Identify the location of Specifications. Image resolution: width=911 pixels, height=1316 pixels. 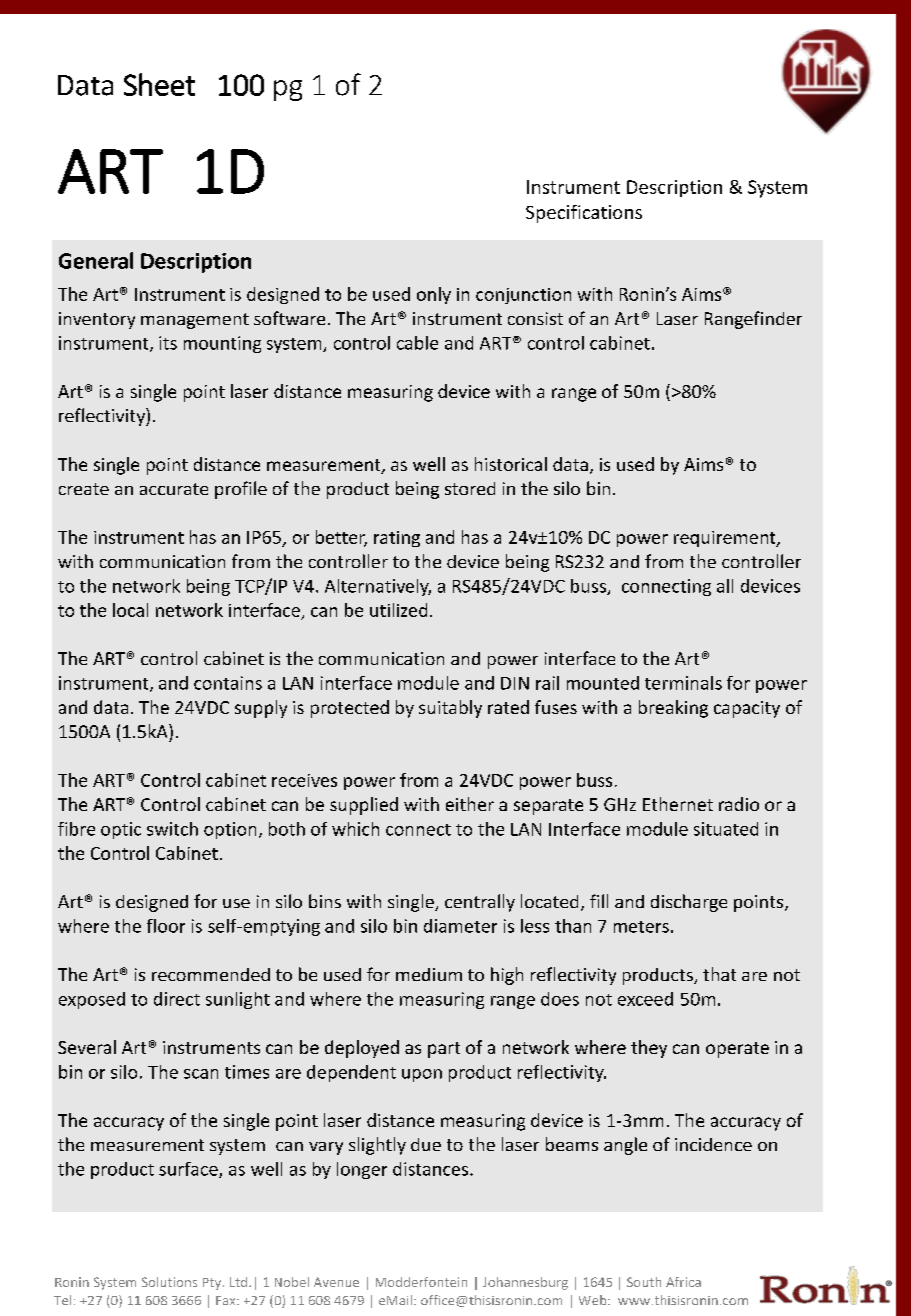
(584, 214).
